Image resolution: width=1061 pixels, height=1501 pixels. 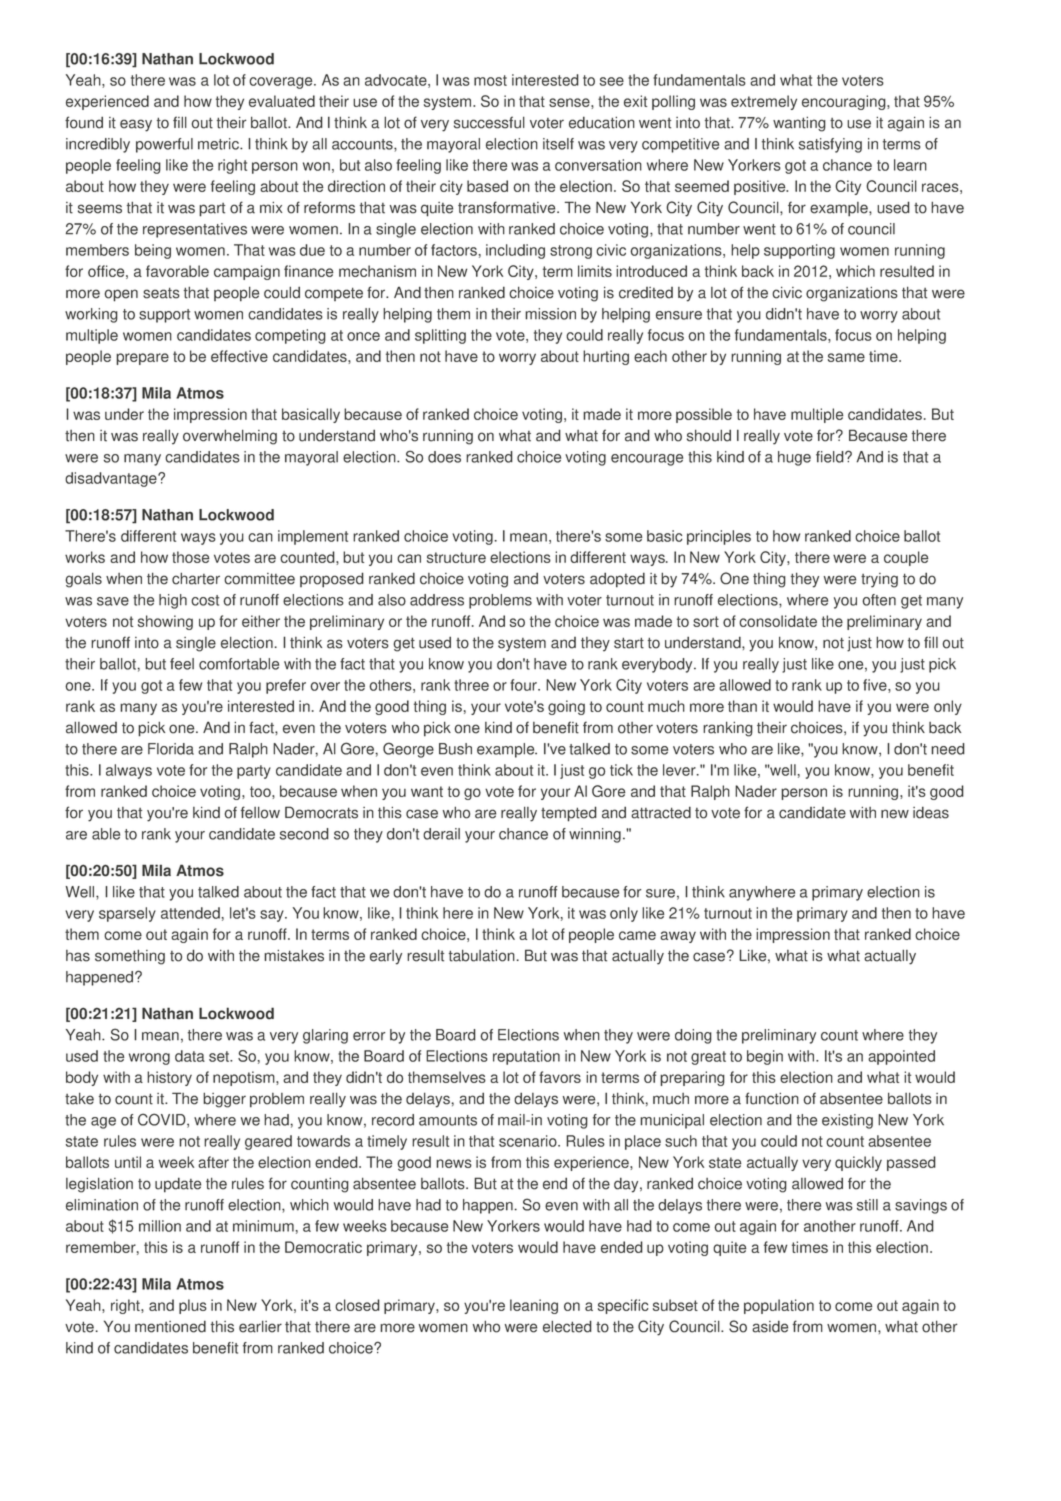 I want to click on encouraging, so click(x=845, y=102).
